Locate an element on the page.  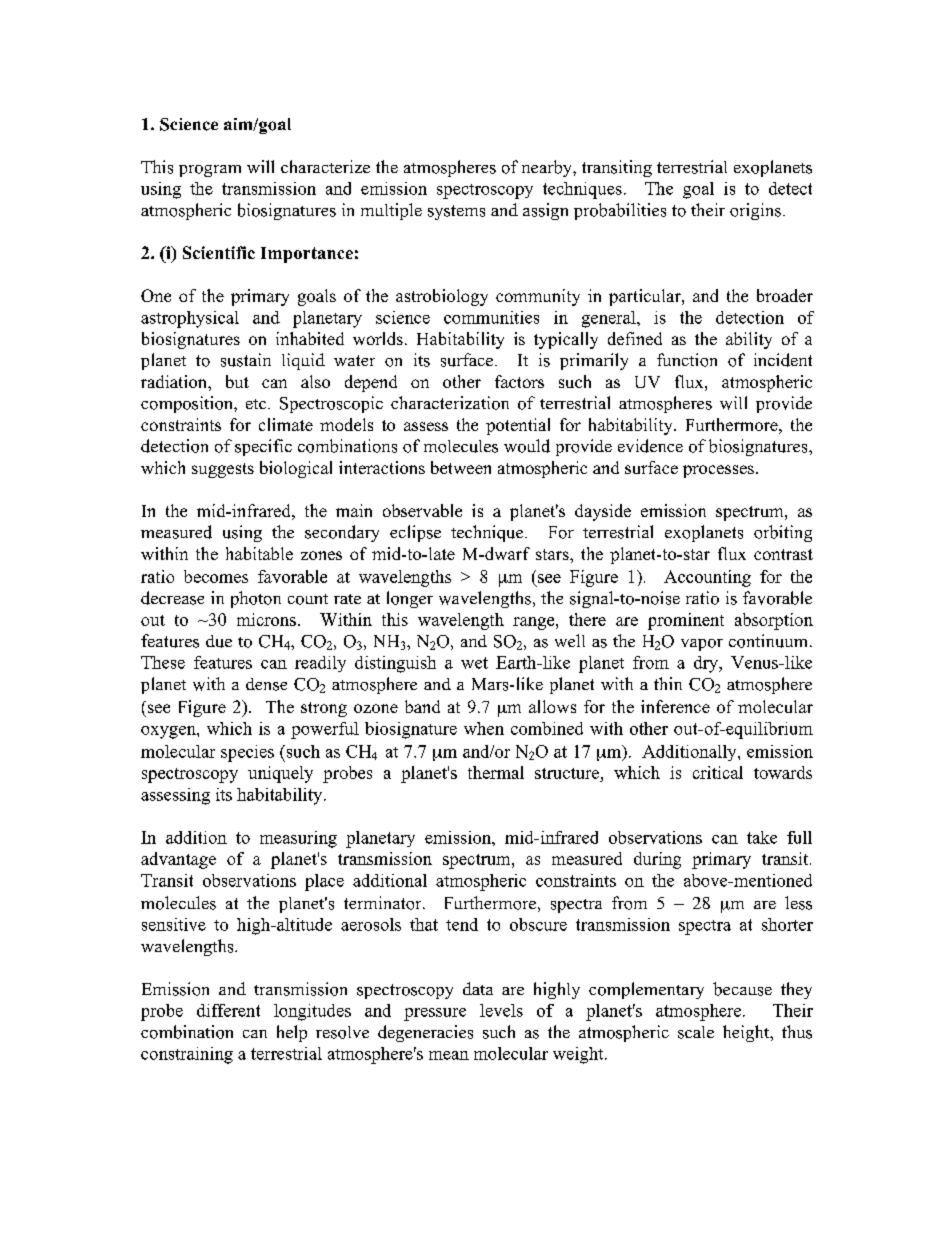
species is located at coordinates (247, 753).
